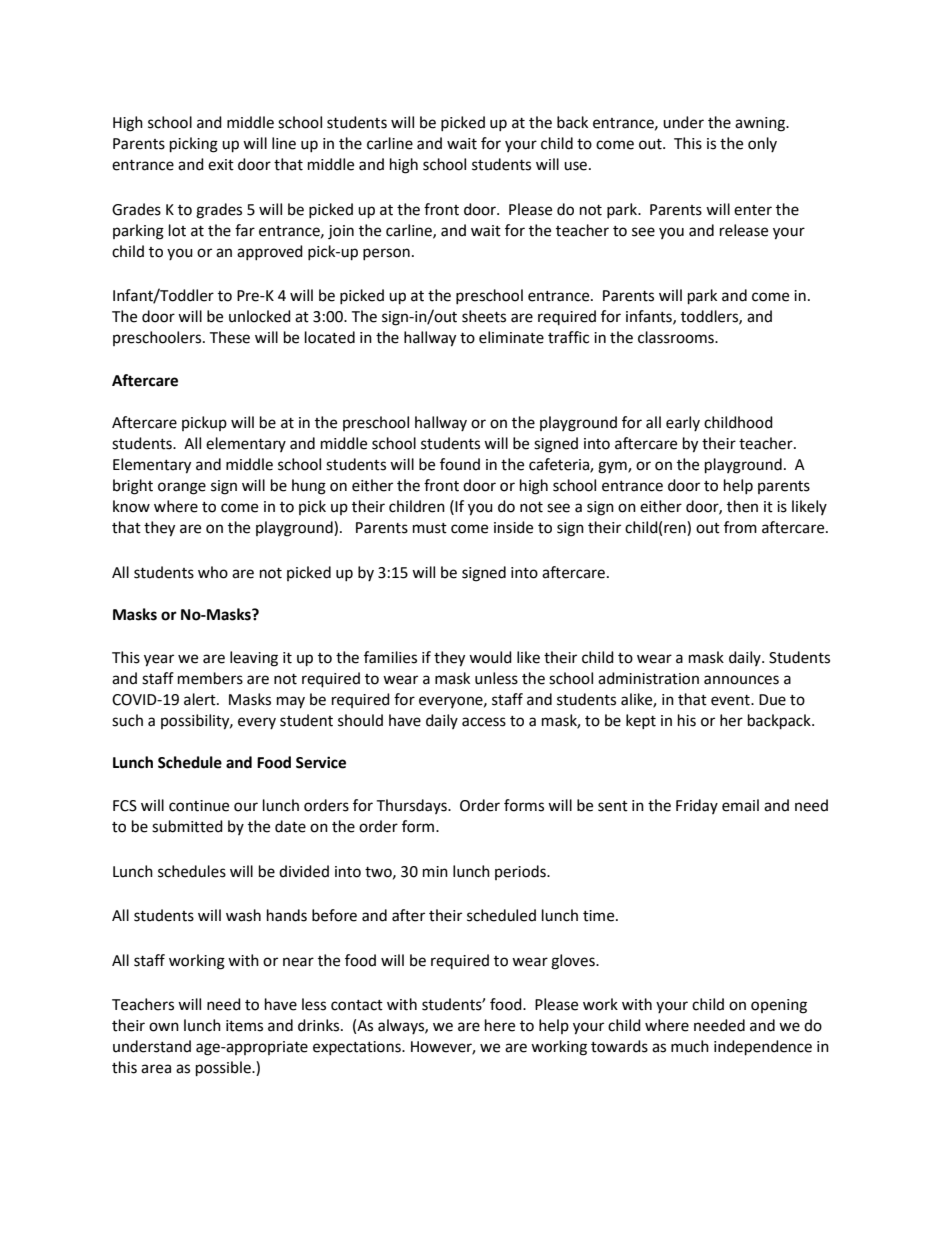 The height and width of the image is (1233, 952). Describe the element at coordinates (221, 165) in the image. I see `exit` at that location.
